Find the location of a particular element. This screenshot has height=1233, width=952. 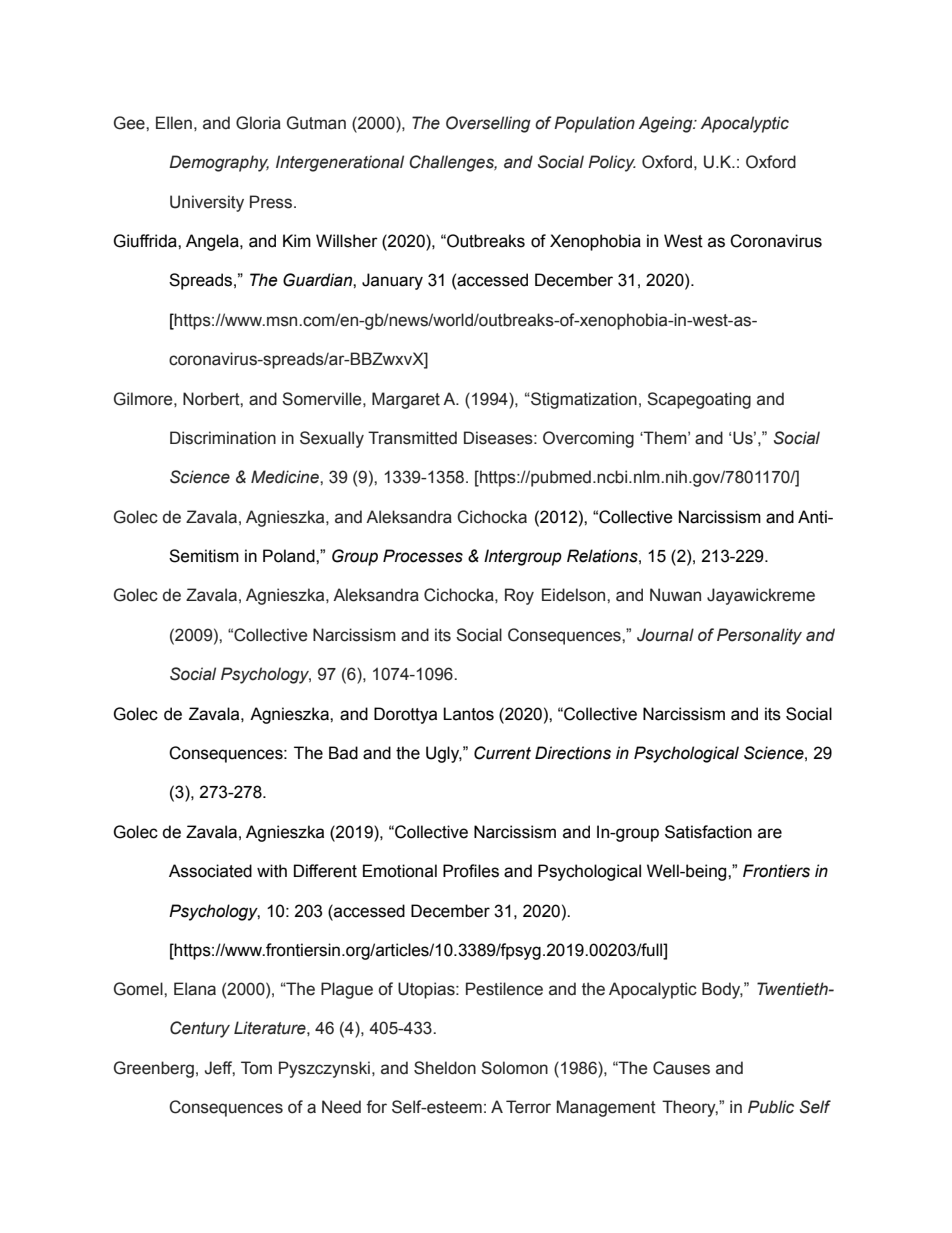

Satisfaction is located at coordinates (708, 832).
